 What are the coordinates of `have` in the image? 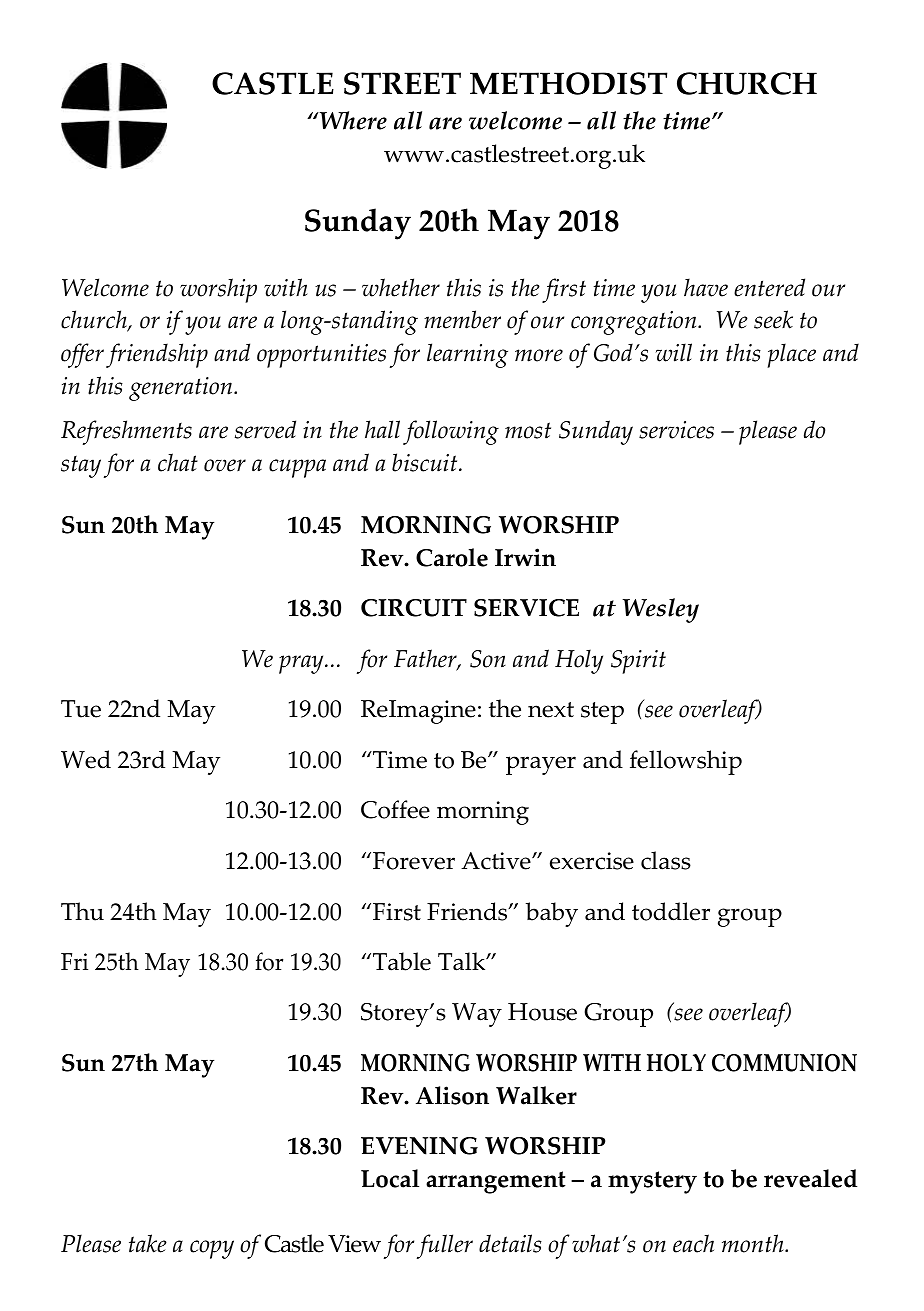 It's located at (706, 287).
